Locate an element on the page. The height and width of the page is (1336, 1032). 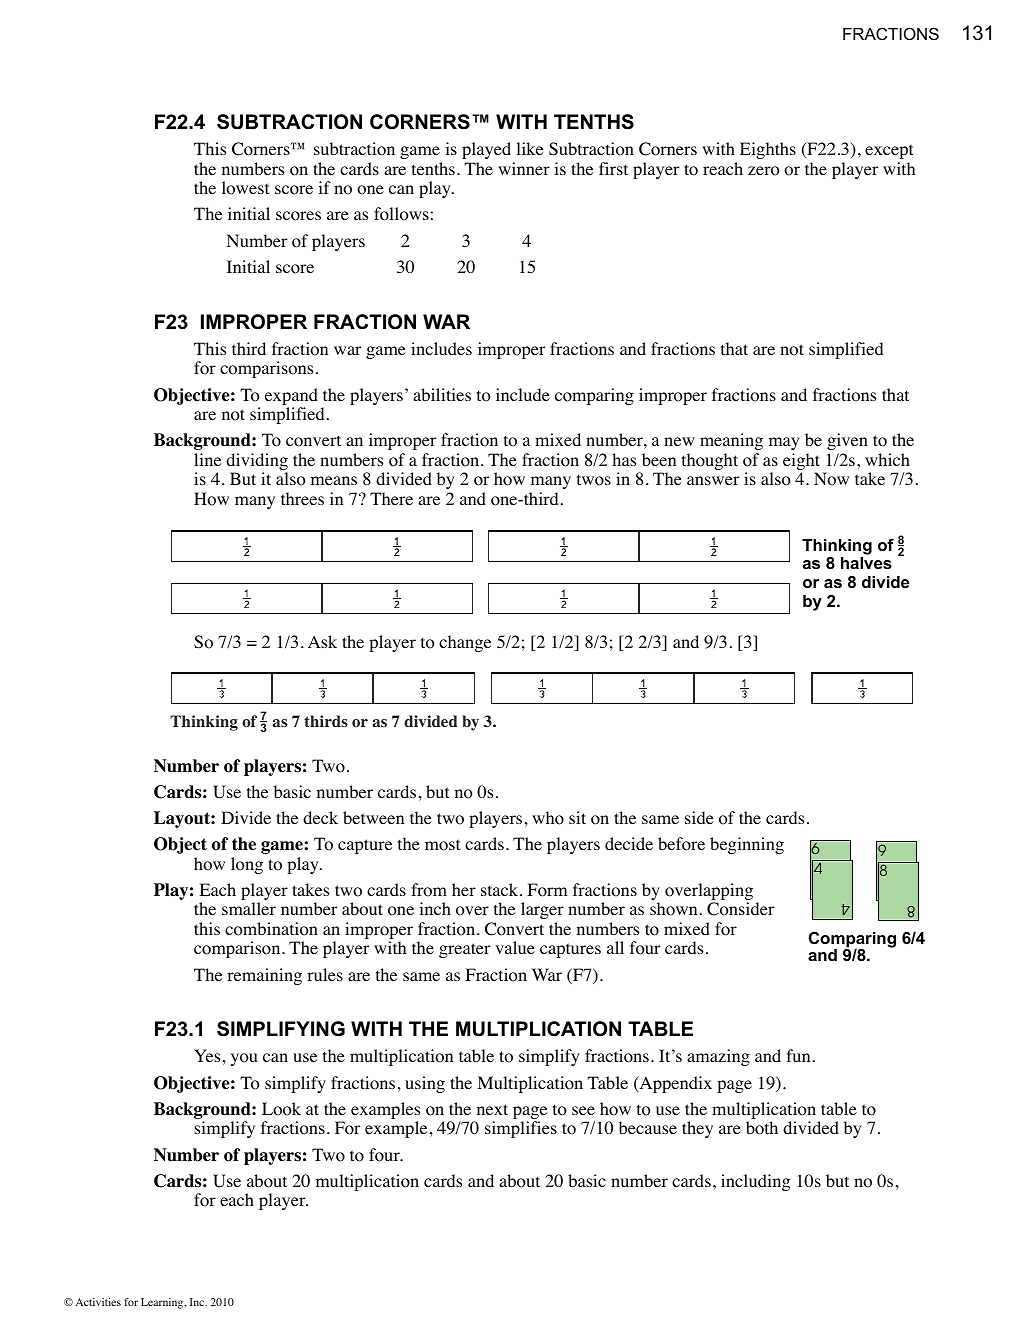
There is located at coordinates (391, 498).
